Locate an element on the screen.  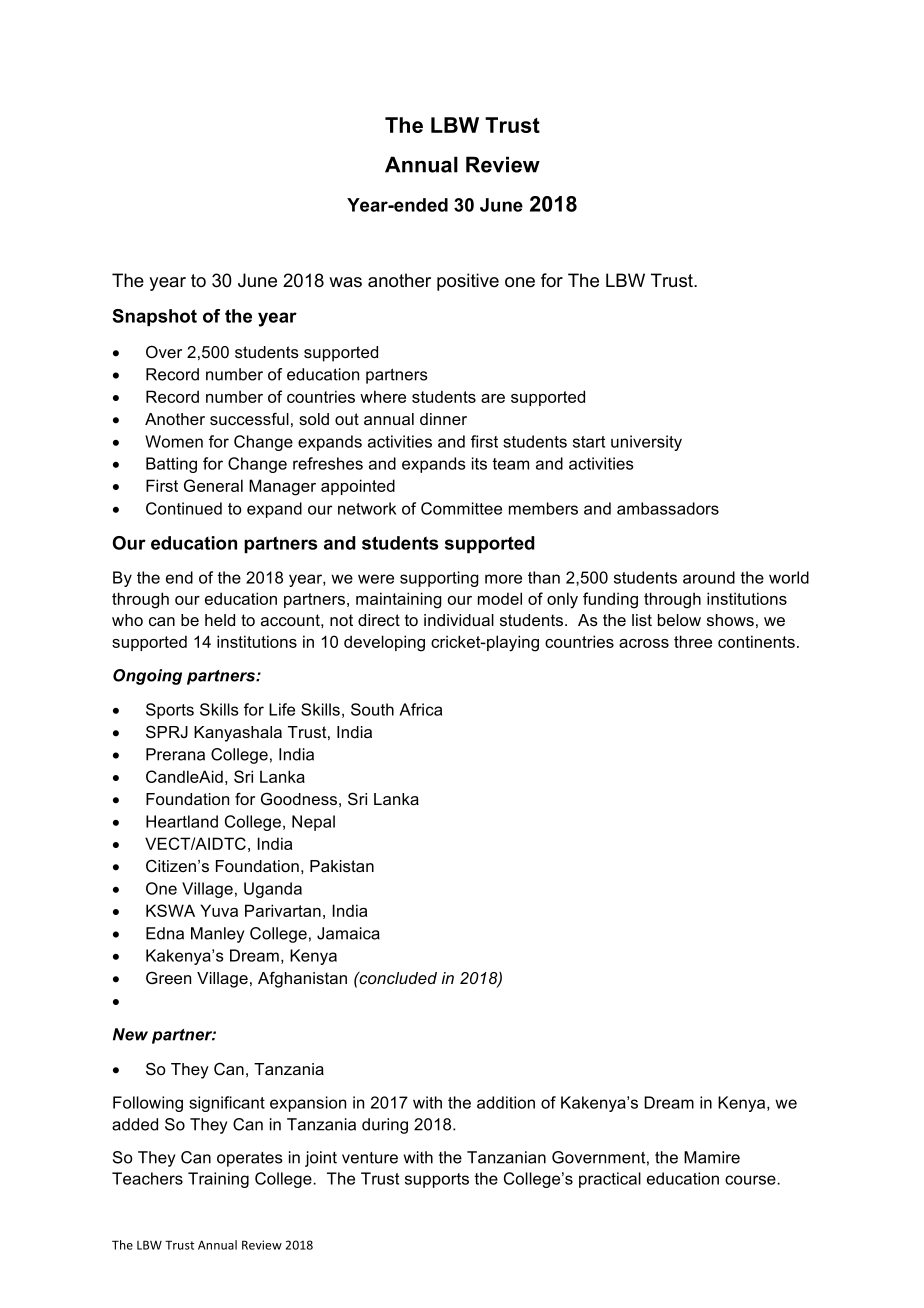
three is located at coordinates (693, 641).
